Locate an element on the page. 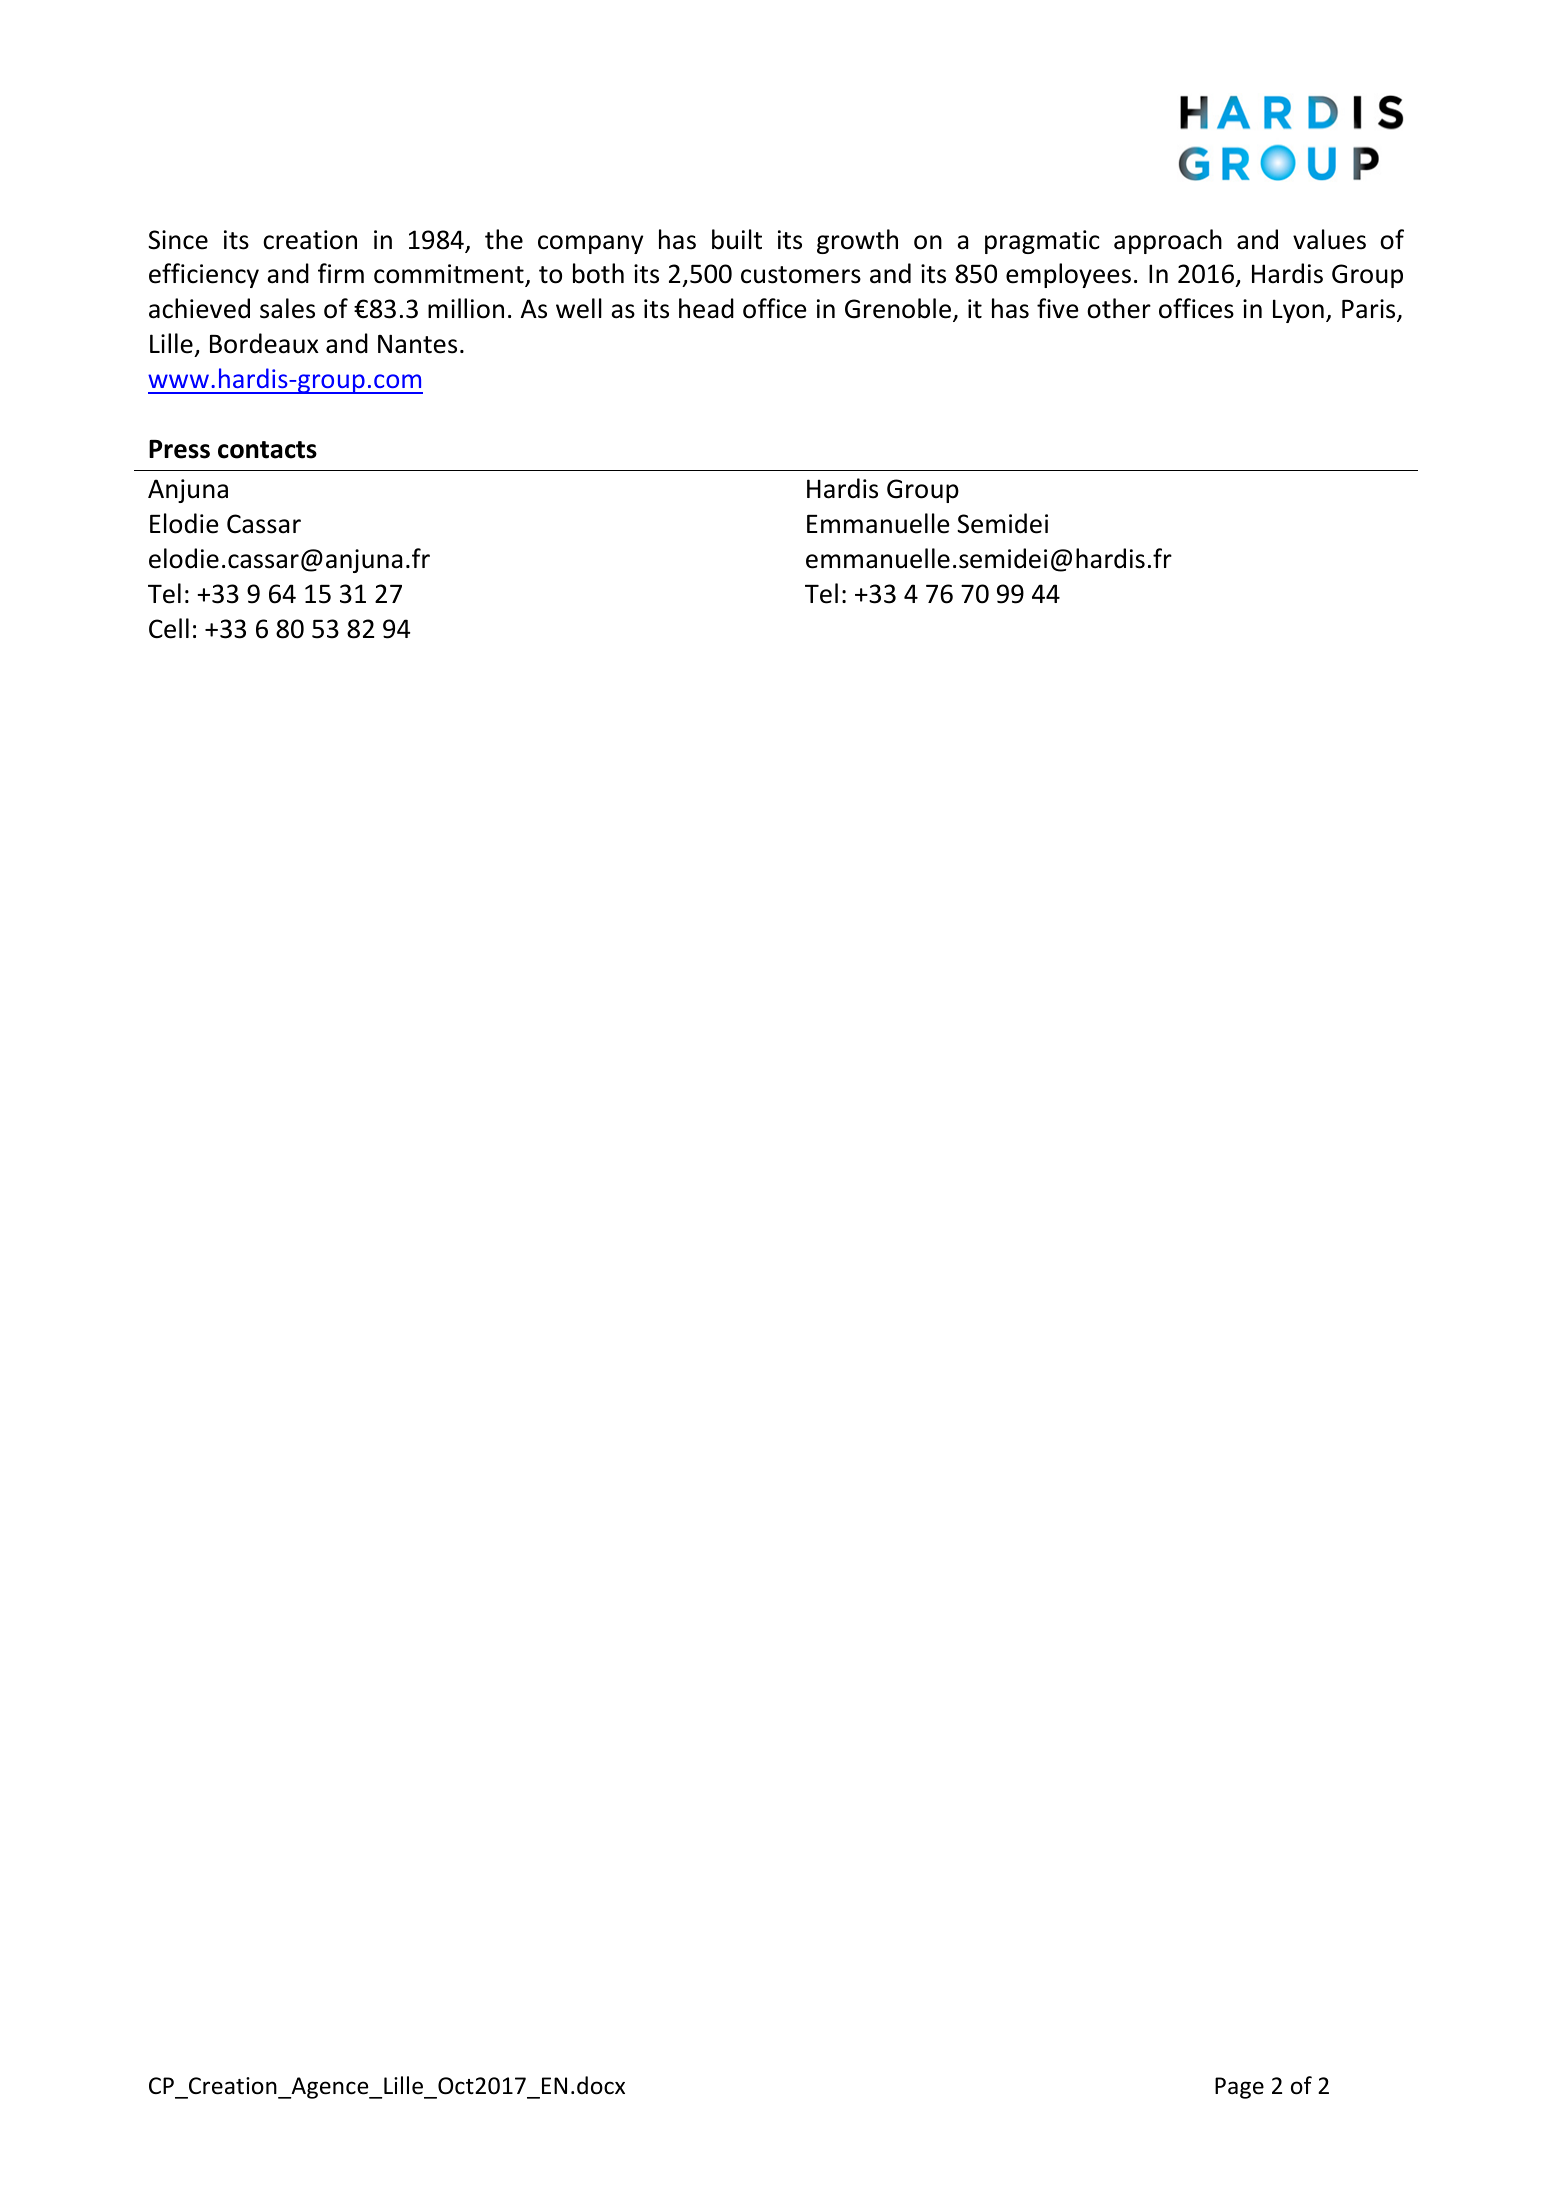 The height and width of the page is (2194, 1552). sales is located at coordinates (287, 308).
